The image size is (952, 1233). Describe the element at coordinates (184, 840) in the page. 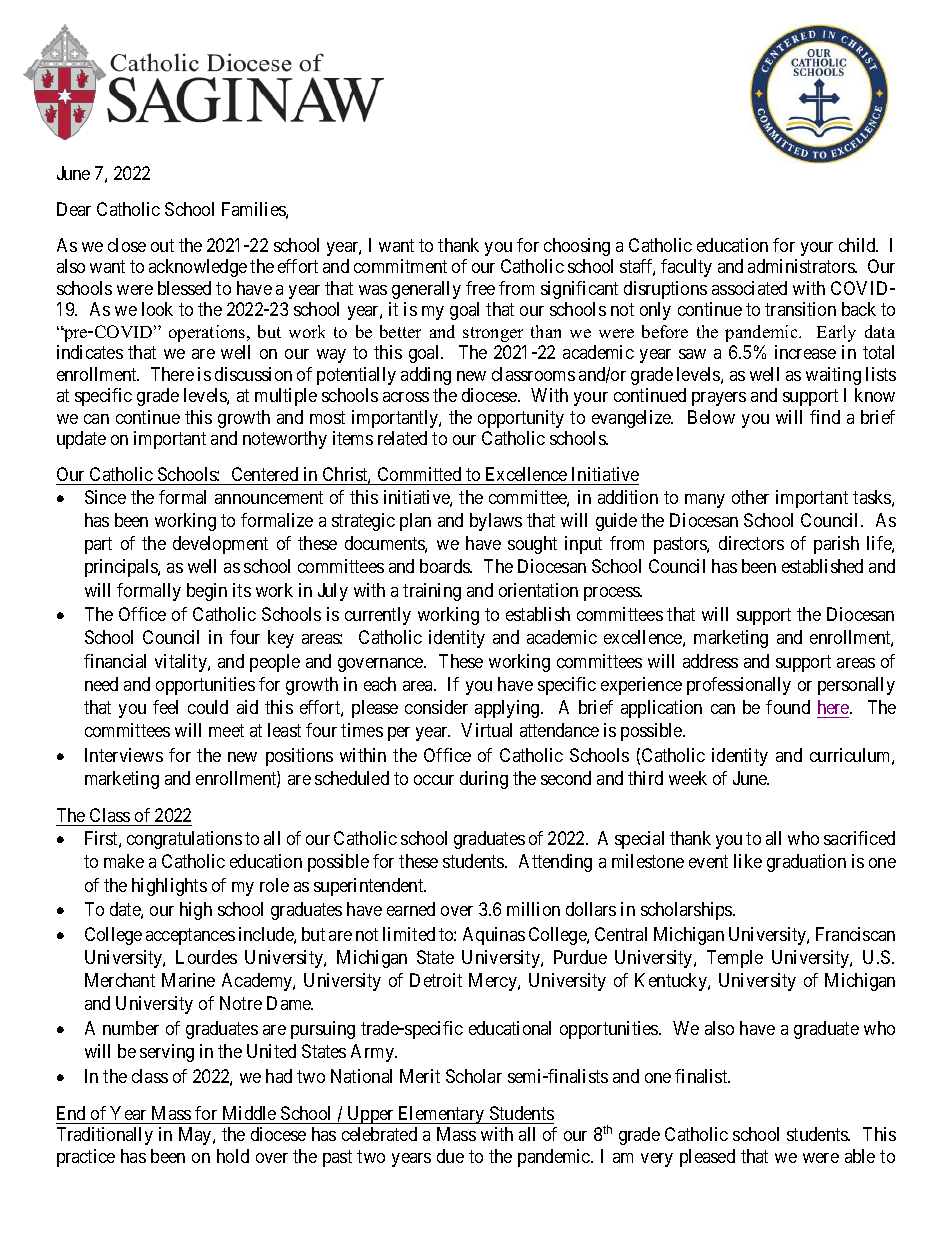

I see `congratulations` at that location.
